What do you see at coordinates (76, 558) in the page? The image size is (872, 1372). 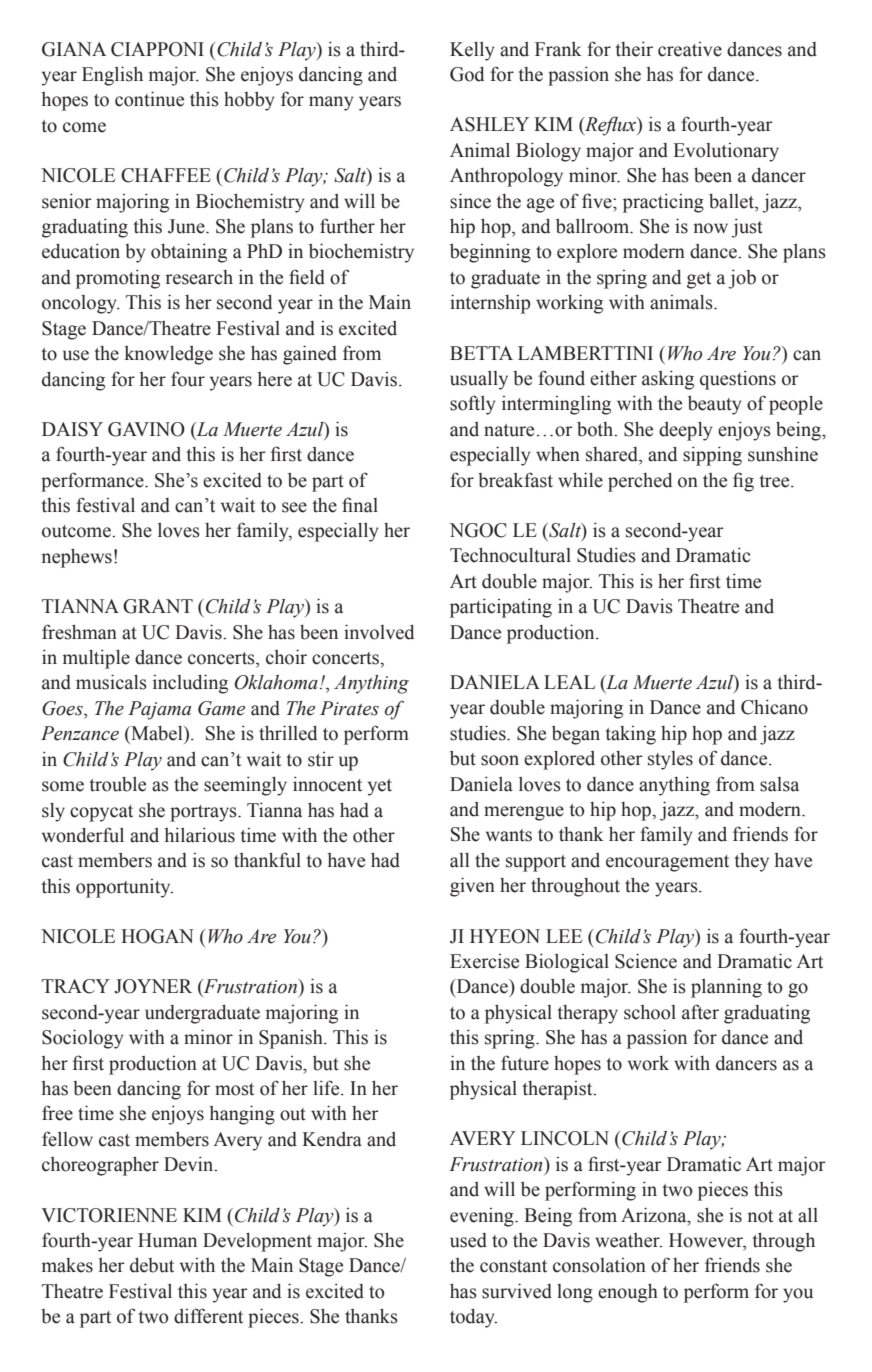 I see `nephews` at bounding box center [76, 558].
